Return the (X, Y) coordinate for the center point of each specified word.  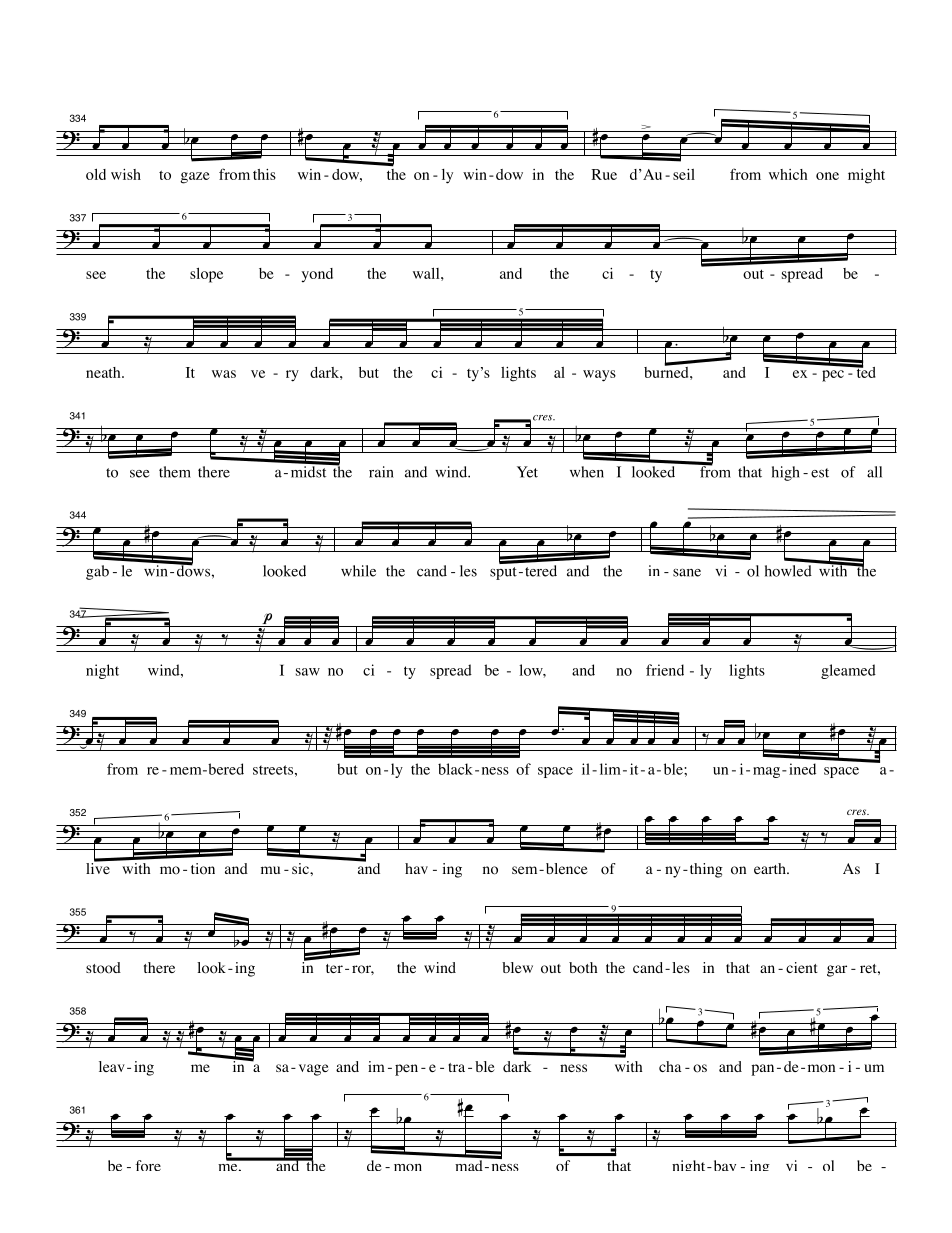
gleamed (848, 671)
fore (148, 1165)
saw (308, 672)
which (788, 174)
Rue (604, 174)
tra (456, 1067)
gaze (195, 178)
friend (665, 670)
